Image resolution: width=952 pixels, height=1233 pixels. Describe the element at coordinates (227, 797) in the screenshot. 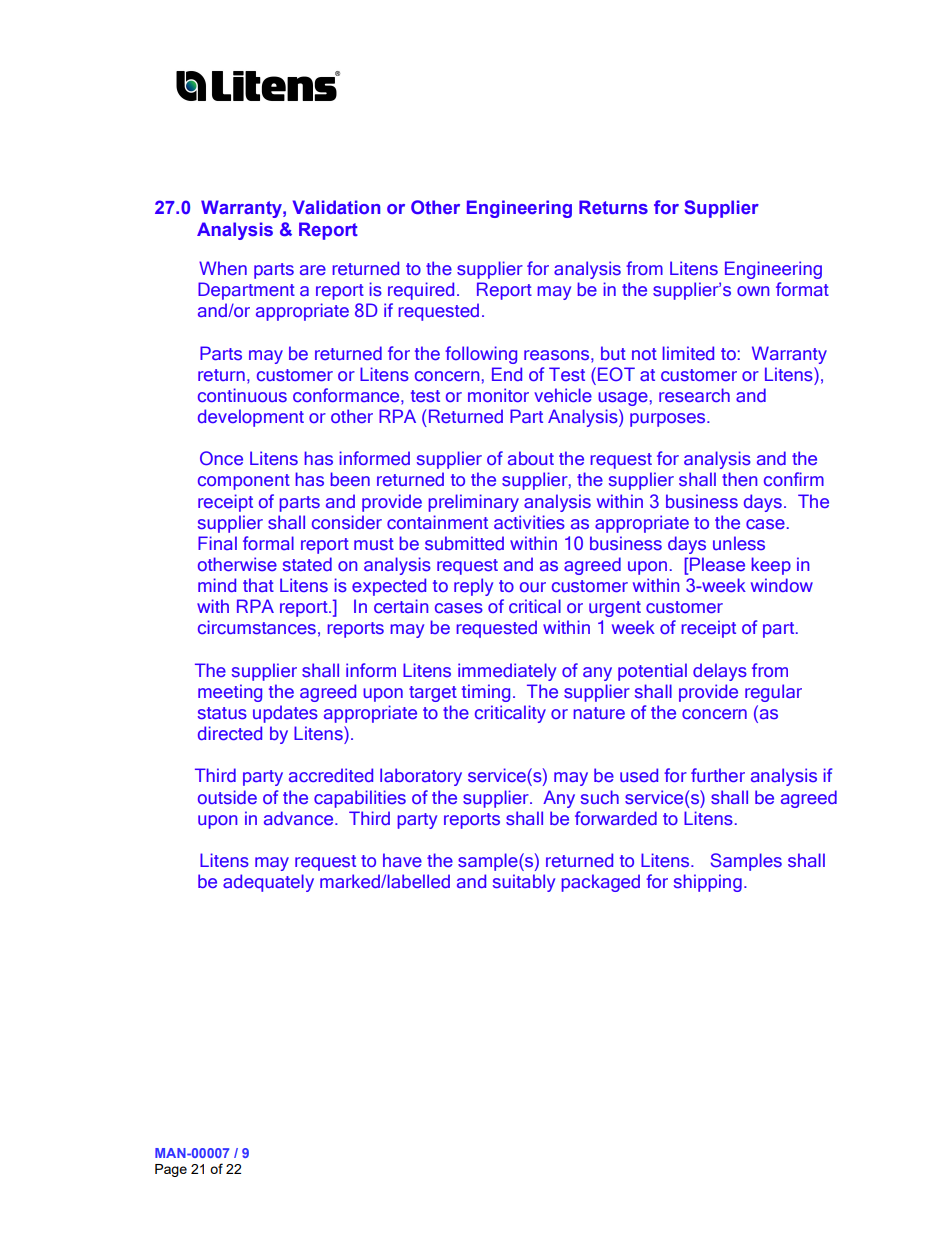

I see `outside` at that location.
